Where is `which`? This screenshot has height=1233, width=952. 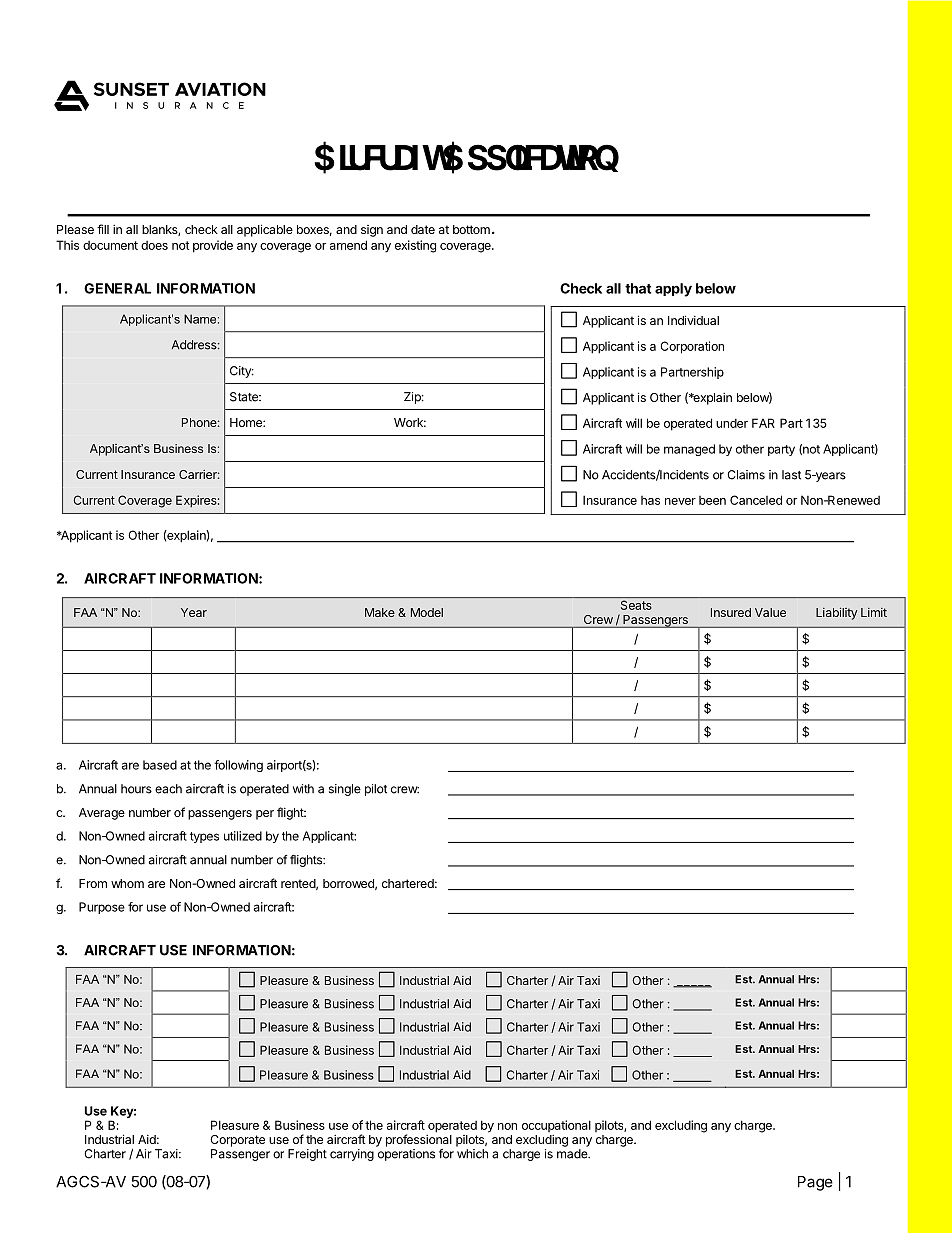
which is located at coordinates (472, 1154).
